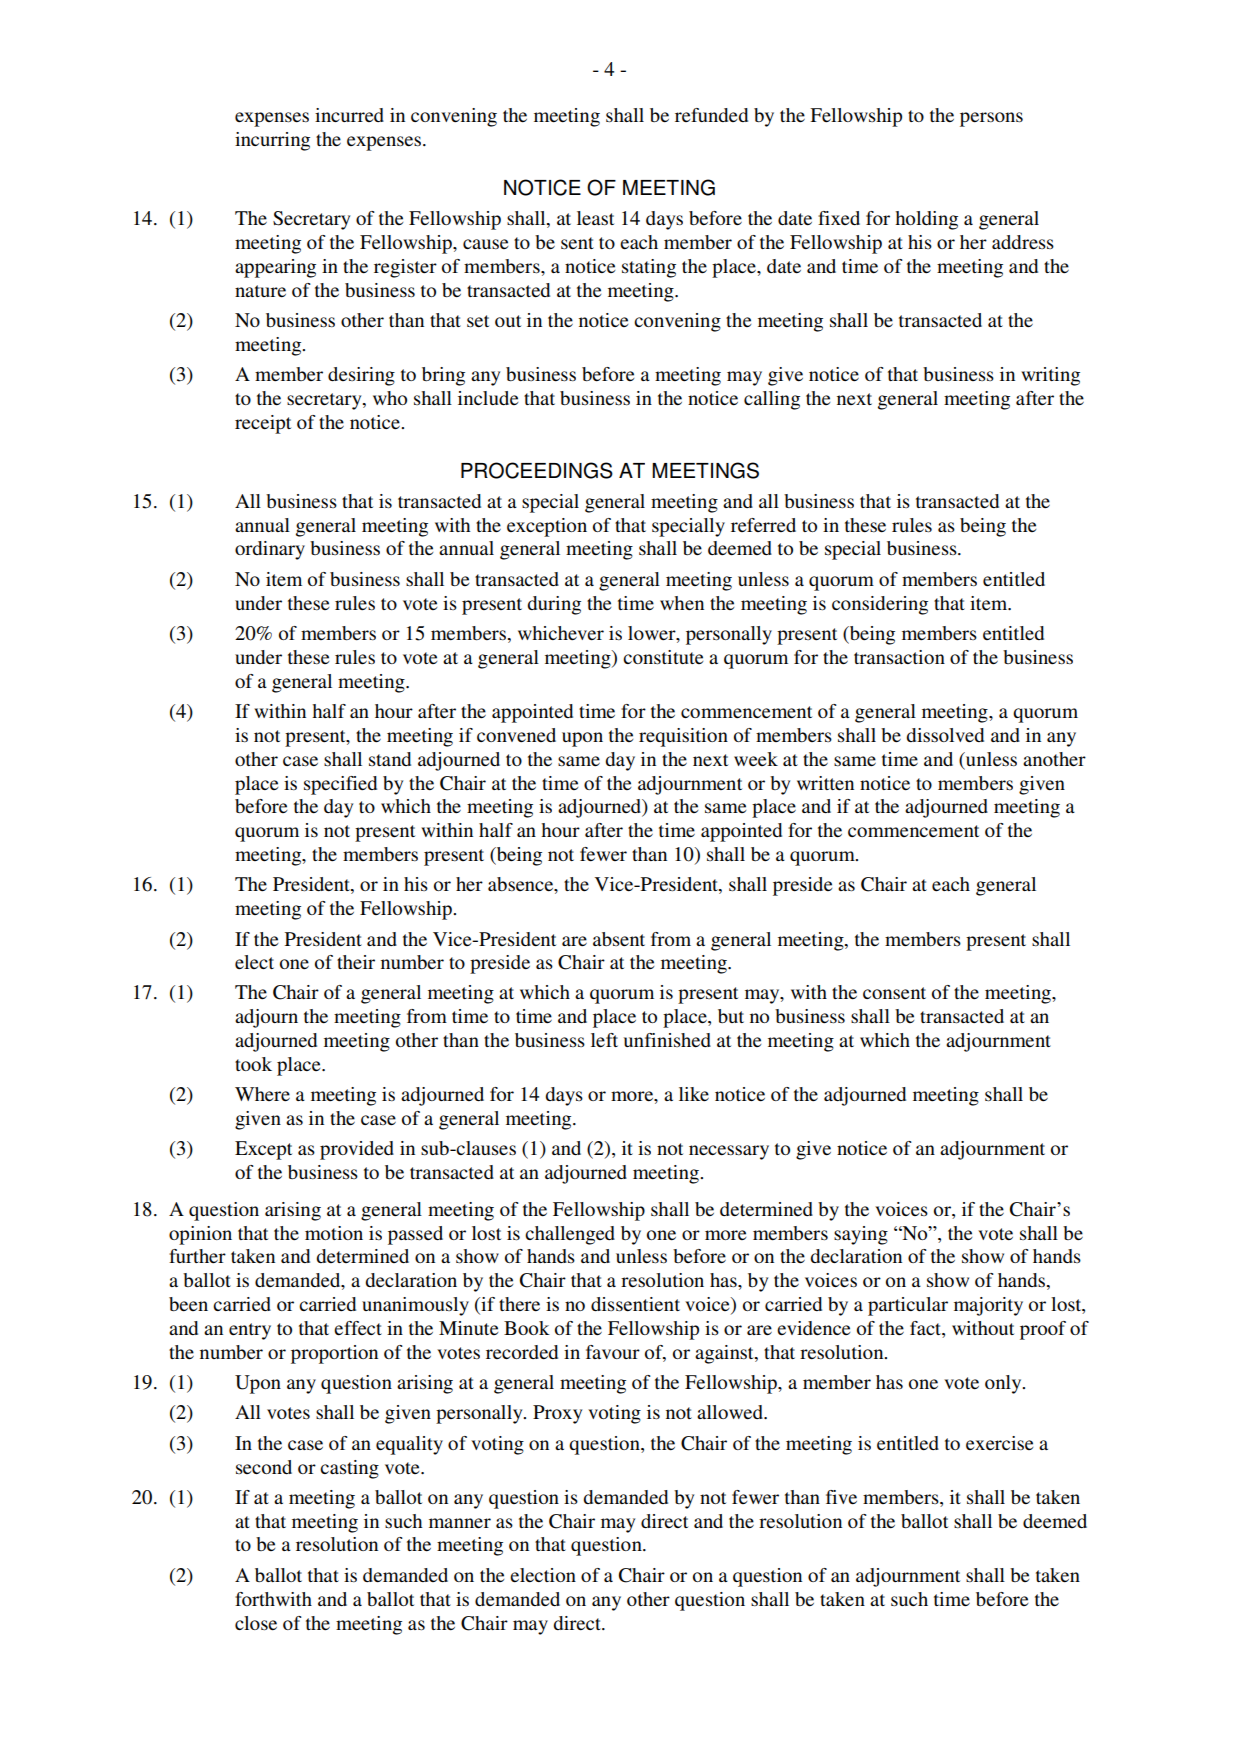 The height and width of the screenshot is (1751, 1237). I want to click on persons, so click(991, 119).
